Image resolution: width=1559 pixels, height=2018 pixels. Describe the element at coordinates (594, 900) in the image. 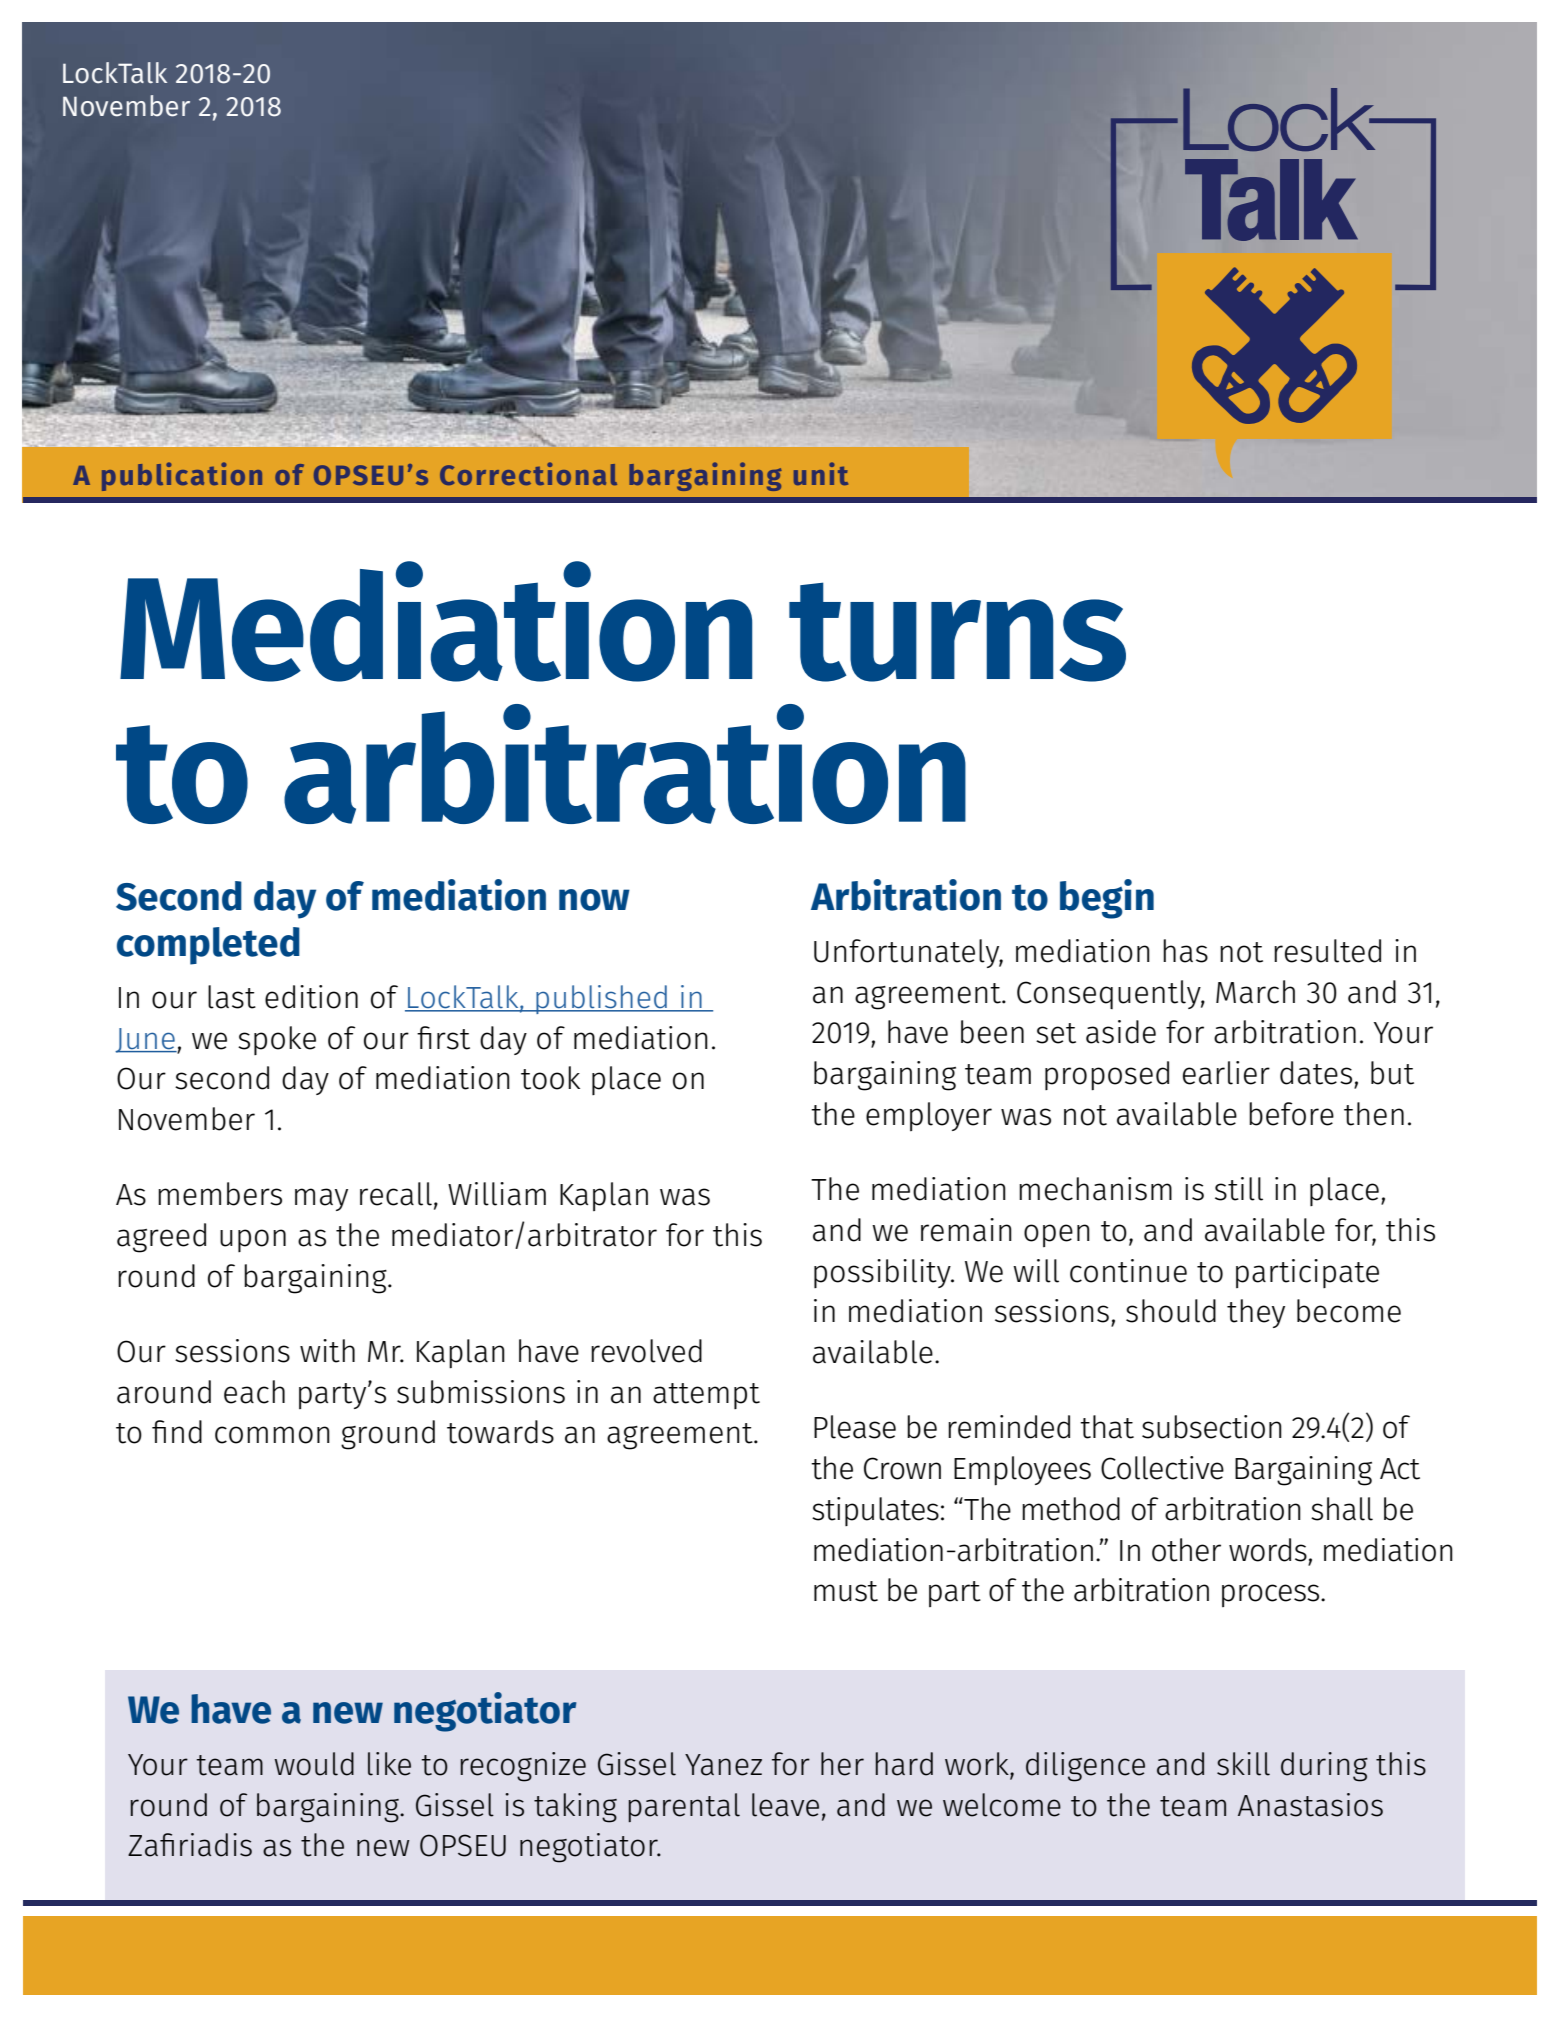

I see `now` at that location.
